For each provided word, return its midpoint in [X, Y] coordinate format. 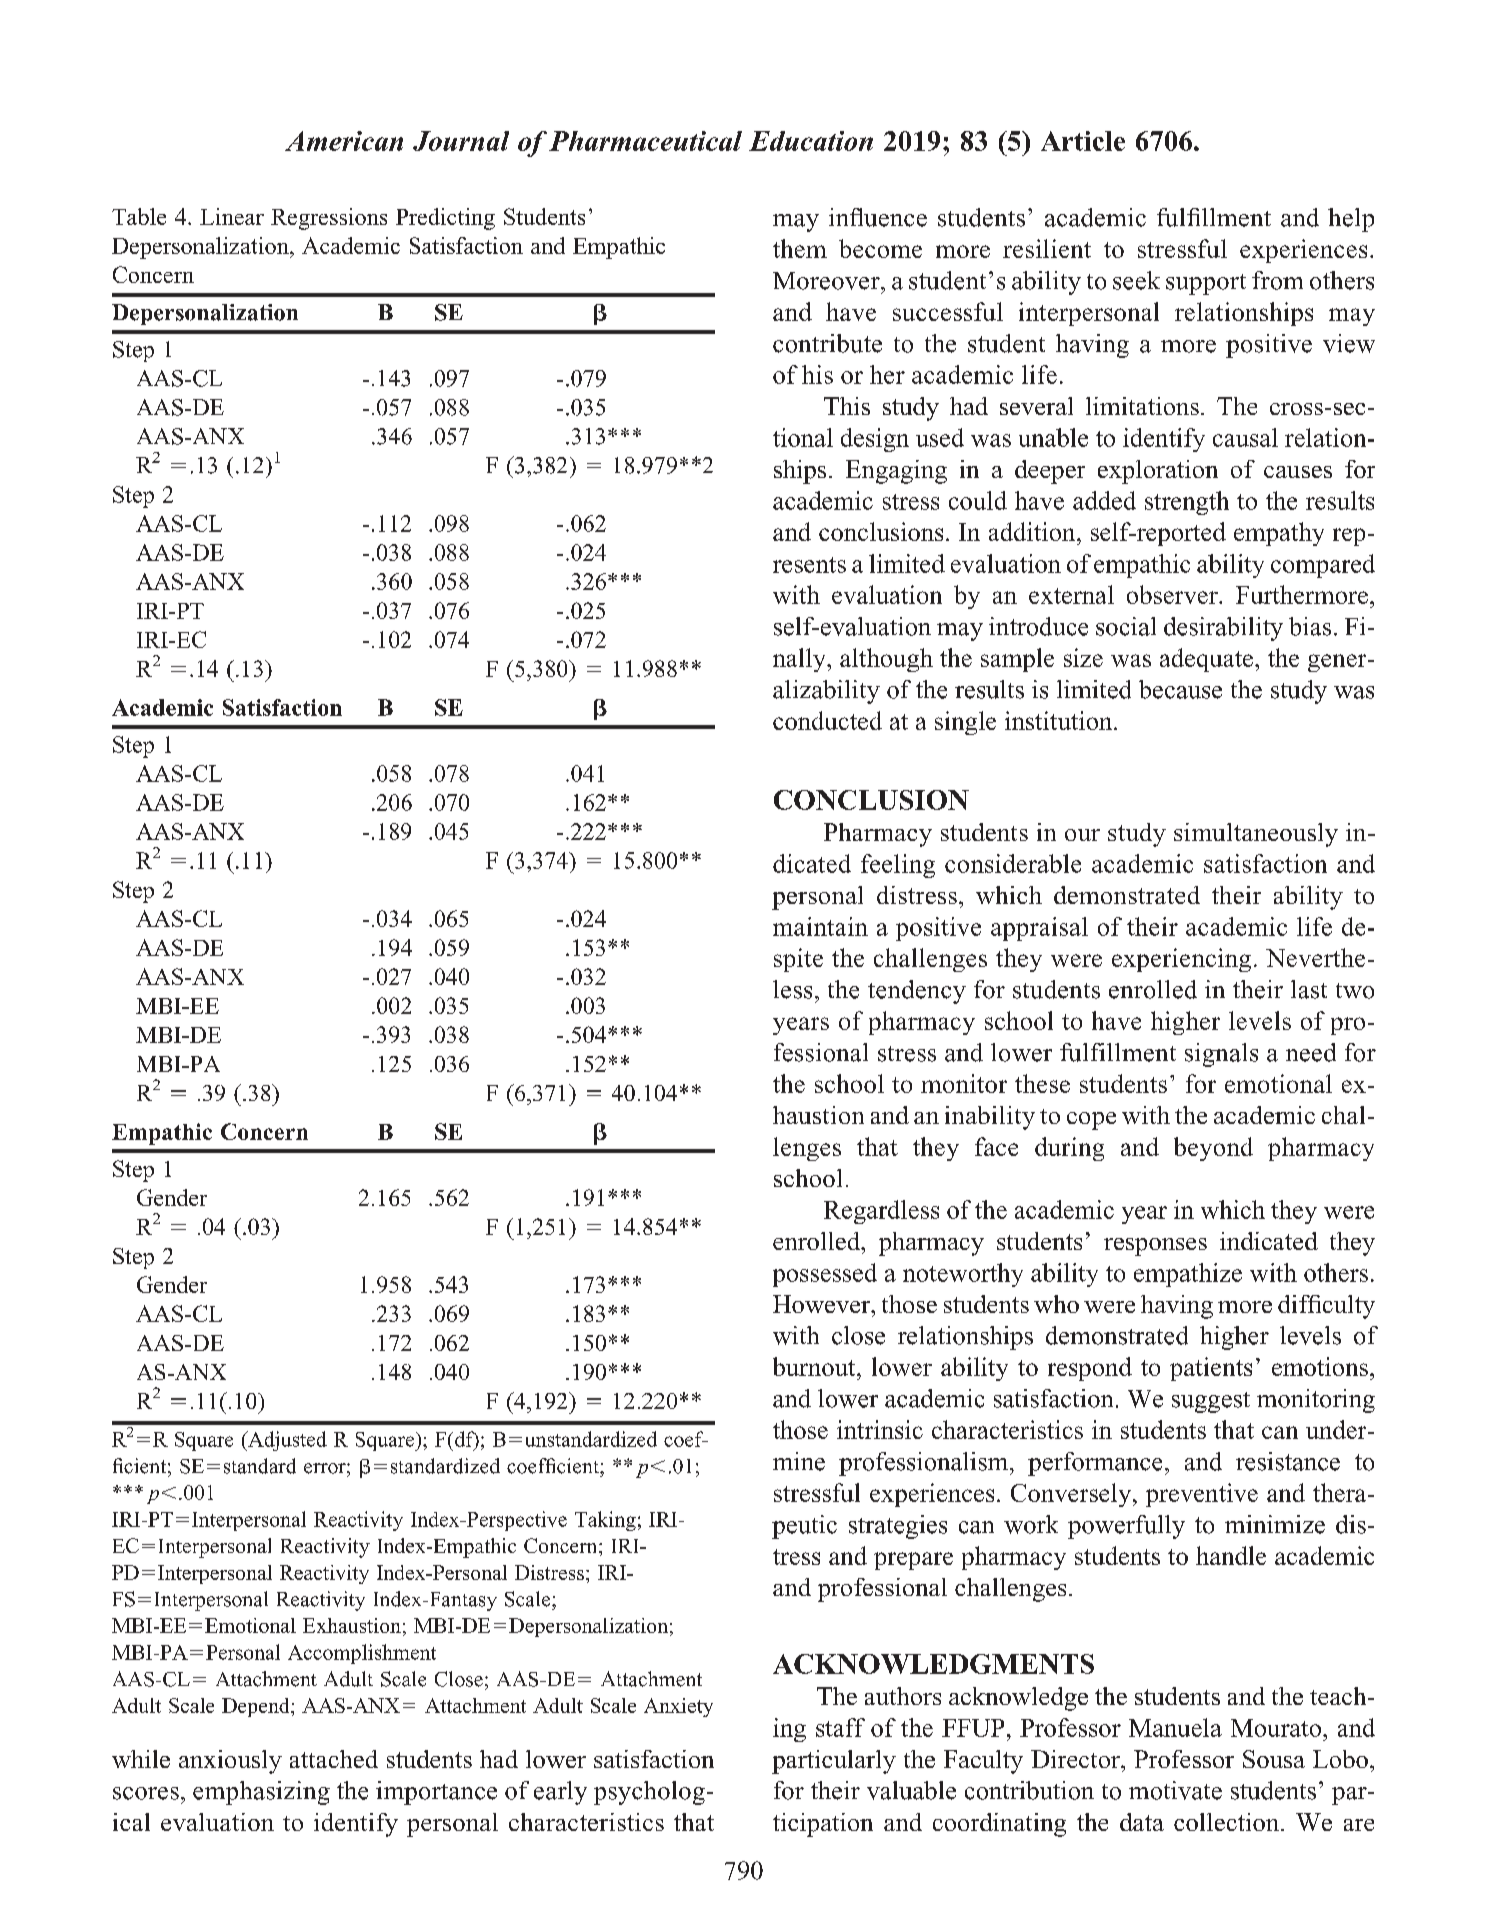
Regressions [329, 219]
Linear [232, 216]
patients [1211, 1369]
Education [811, 141]
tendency [917, 992]
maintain [820, 926]
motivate [1175, 1790]
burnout [815, 1366]
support [1206, 284]
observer [1173, 594]
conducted [827, 720]
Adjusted [286, 1441]
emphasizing [261, 1793]
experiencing [1181, 960]
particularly [834, 1762]
